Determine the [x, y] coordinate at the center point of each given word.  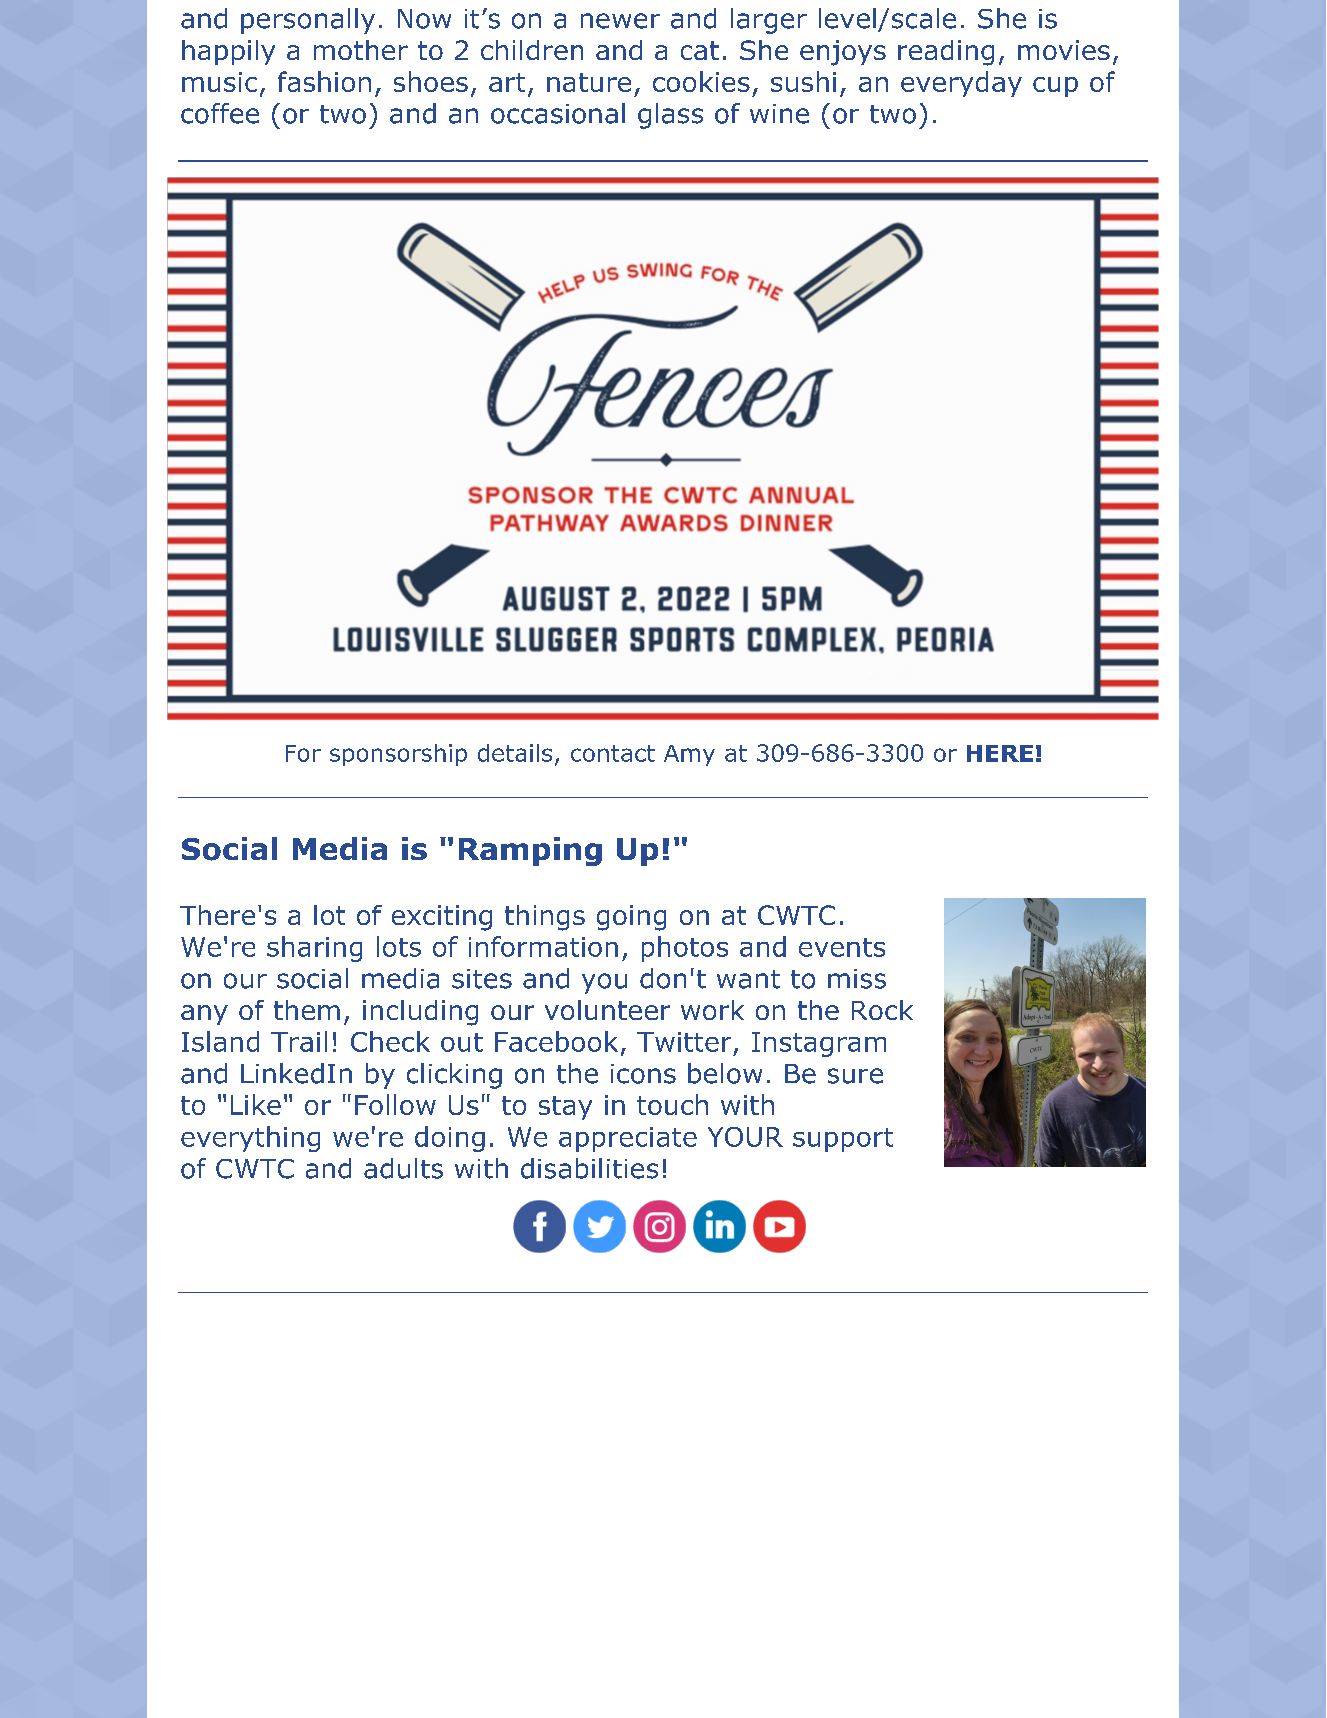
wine [779, 114]
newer [620, 21]
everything [250, 1139]
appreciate [628, 1139]
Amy [689, 755]
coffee [220, 113]
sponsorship [398, 755]
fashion [324, 81]
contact [613, 753]
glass [670, 116]
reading [946, 53]
